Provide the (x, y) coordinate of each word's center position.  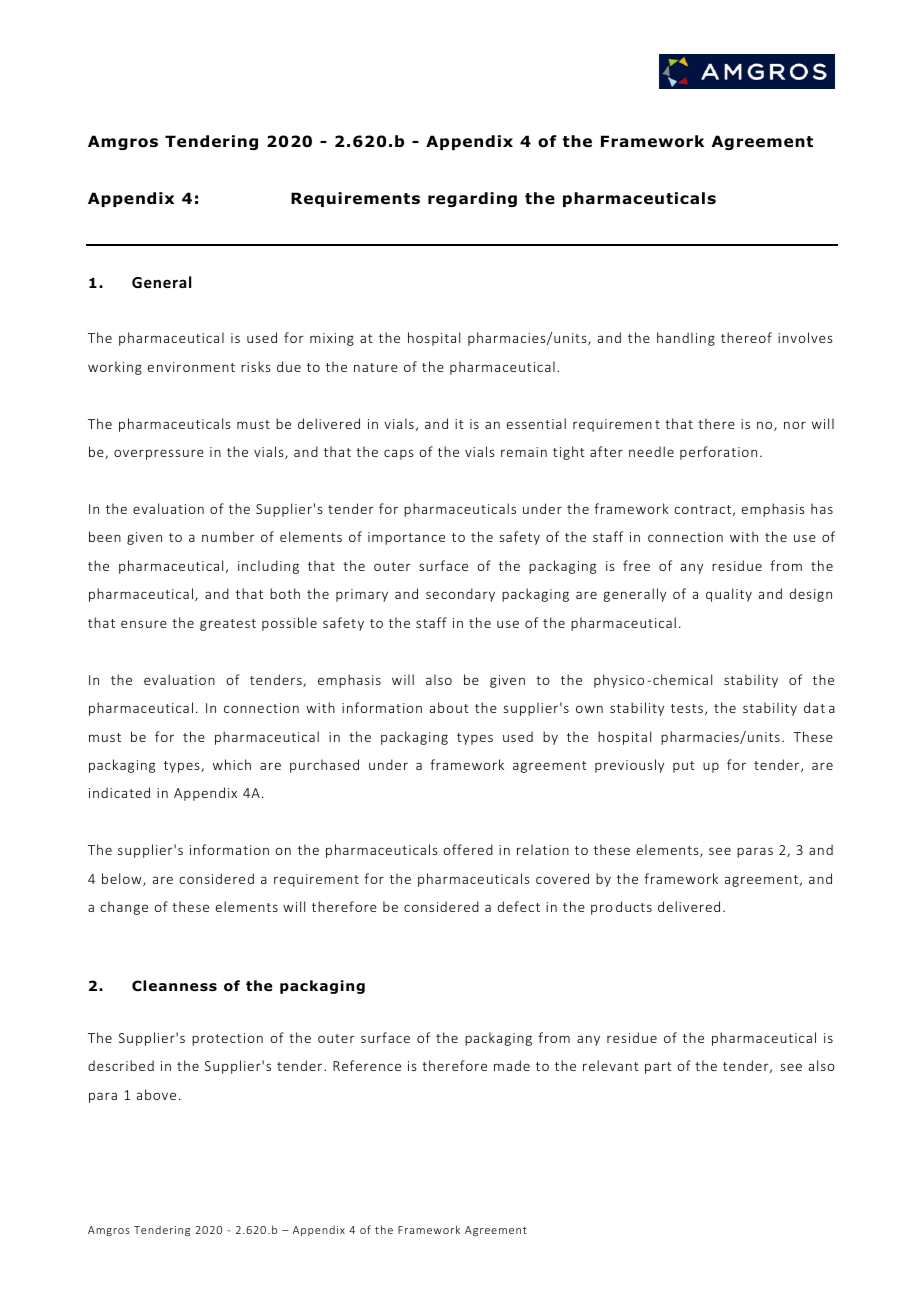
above (156, 1094)
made (512, 1065)
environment (191, 367)
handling (686, 339)
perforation (718, 453)
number (228, 536)
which (232, 764)
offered (468, 849)
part (658, 1068)
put (684, 767)
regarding (472, 199)
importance (406, 538)
